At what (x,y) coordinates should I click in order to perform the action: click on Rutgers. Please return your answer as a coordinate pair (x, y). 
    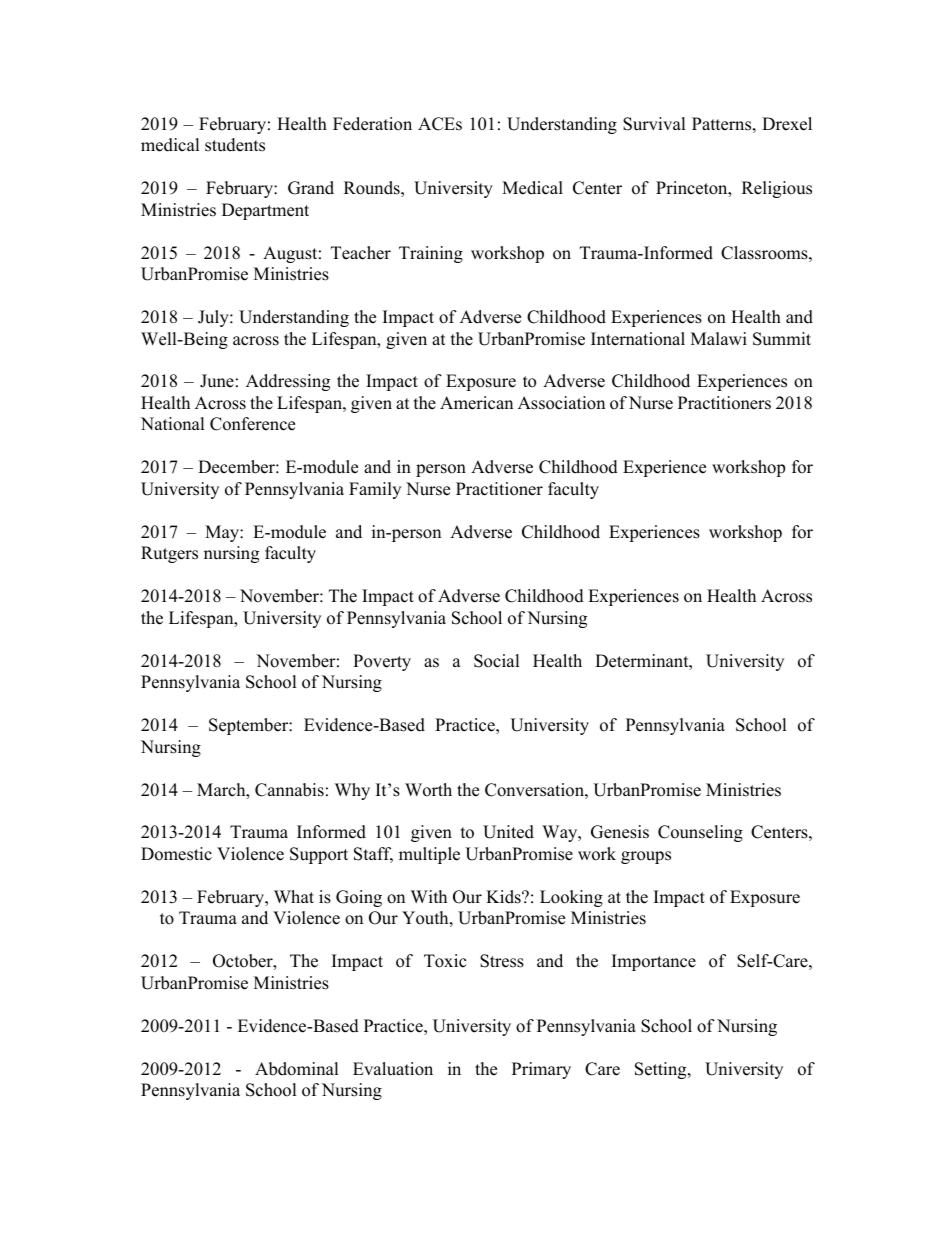
    Looking at the image, I should click on (169, 554).
